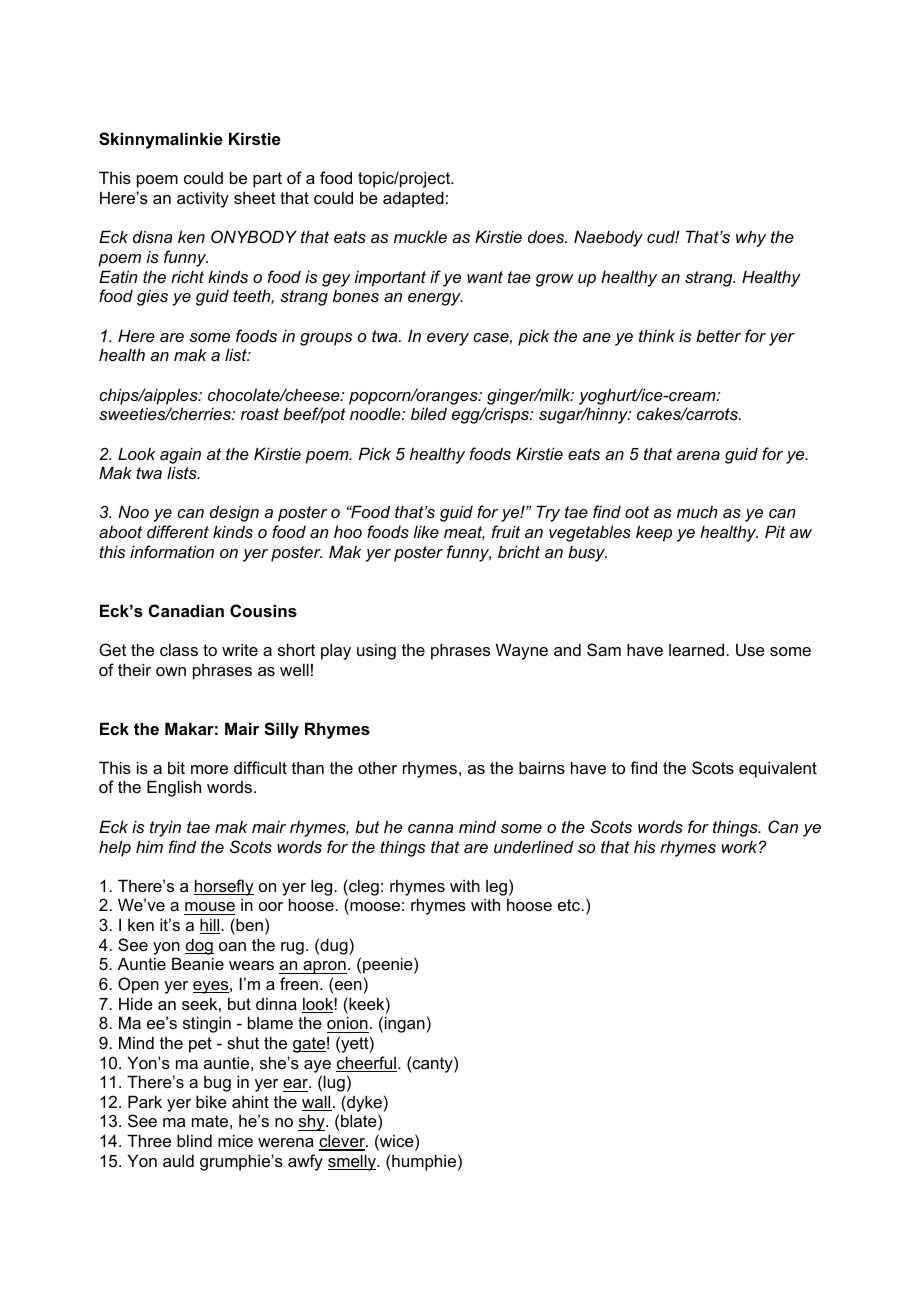  What do you see at coordinates (413, 199) in the screenshot?
I see `adapted` at bounding box center [413, 199].
